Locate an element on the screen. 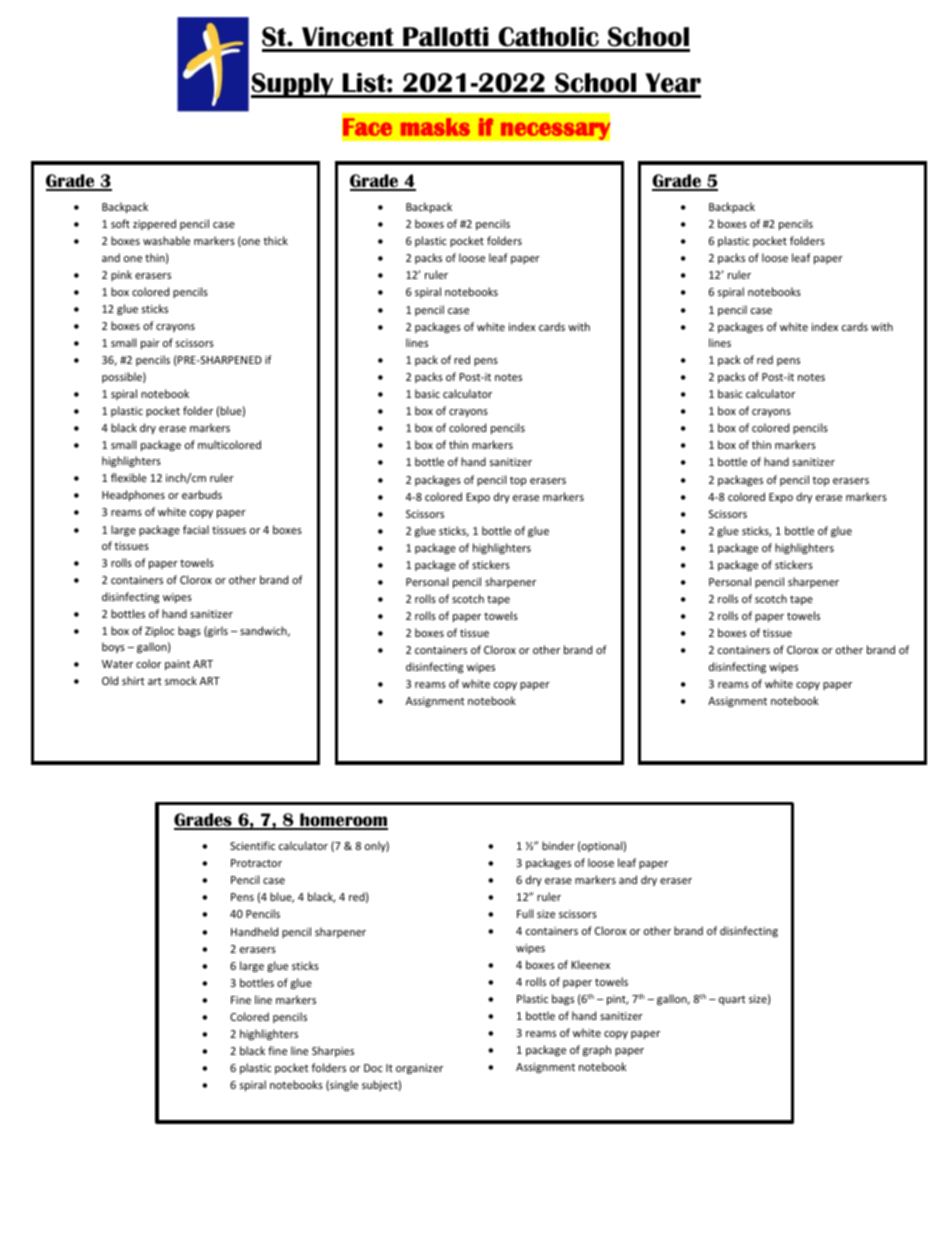 This screenshot has height=1233, width=952. Sharpies is located at coordinates (333, 1051).
